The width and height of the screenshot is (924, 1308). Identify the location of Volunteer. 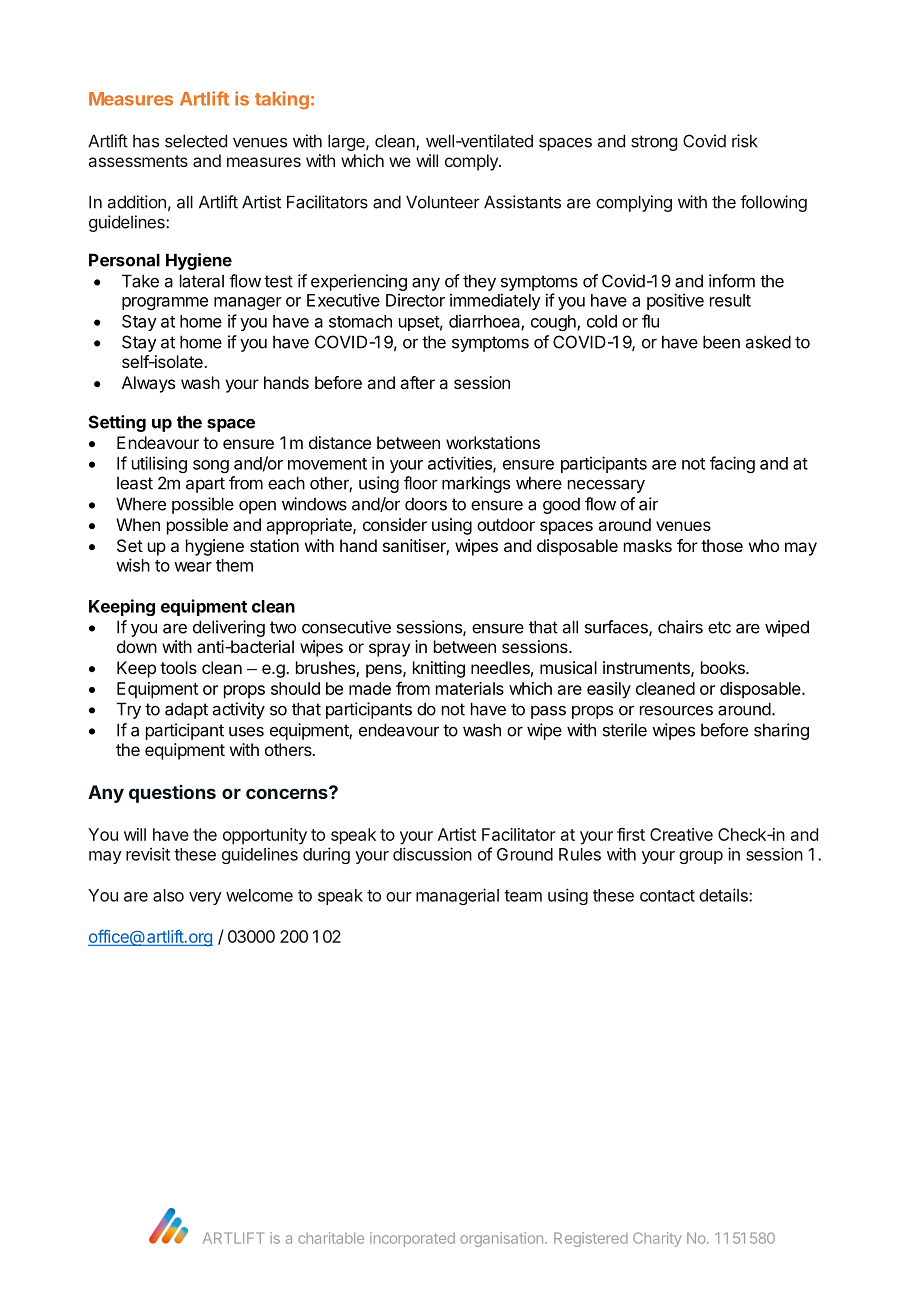
(443, 202).
